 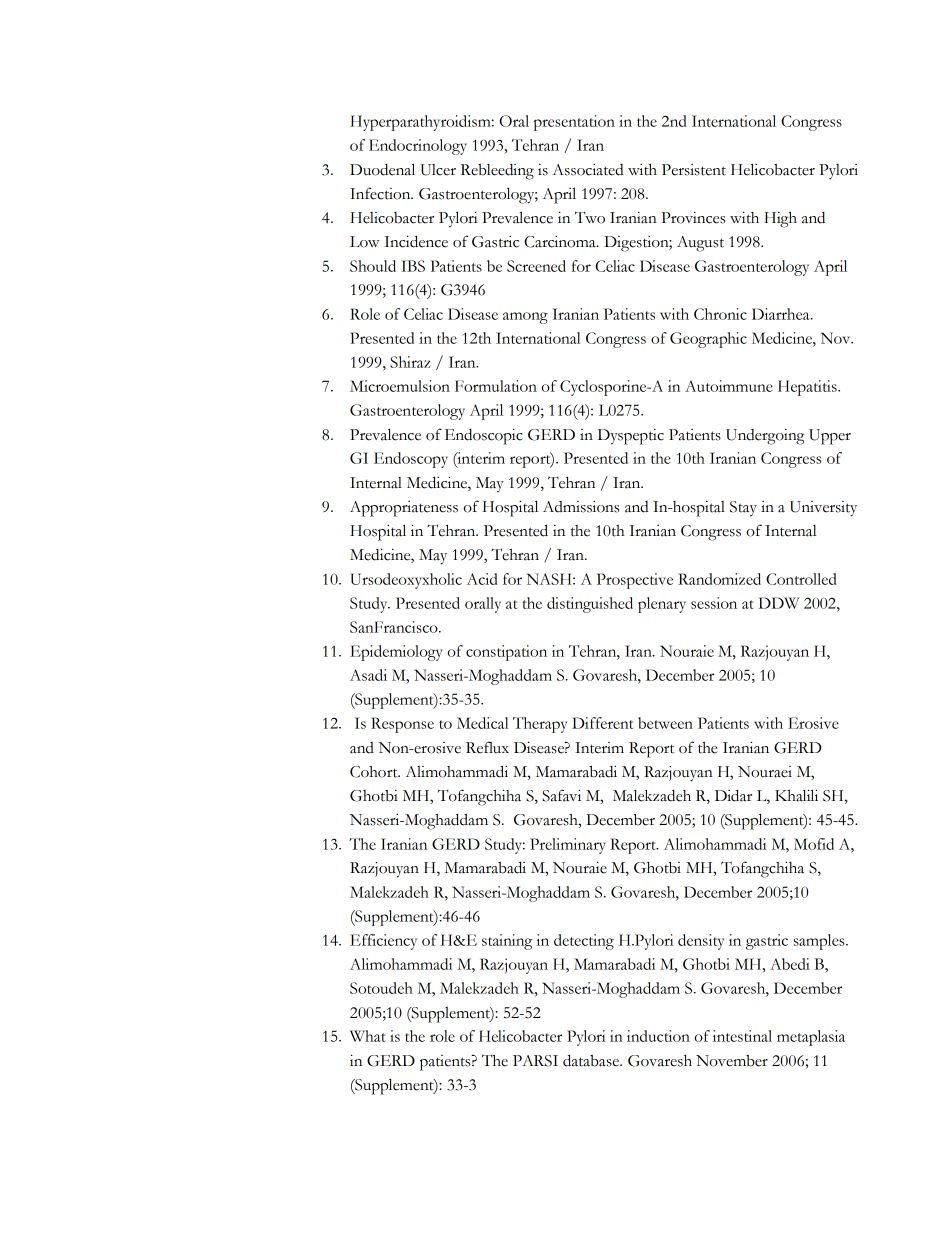 I want to click on Controlled, so click(x=801, y=579).
